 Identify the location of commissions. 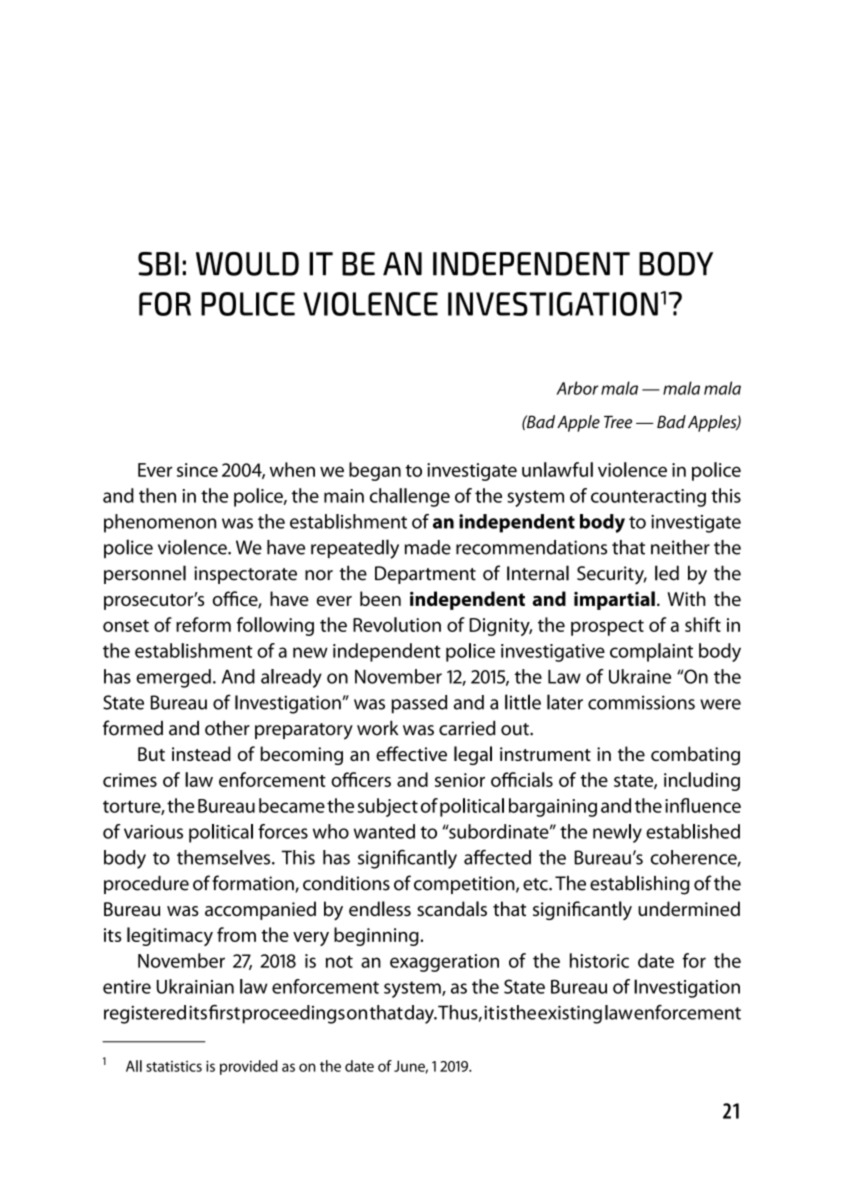
(641, 702).
